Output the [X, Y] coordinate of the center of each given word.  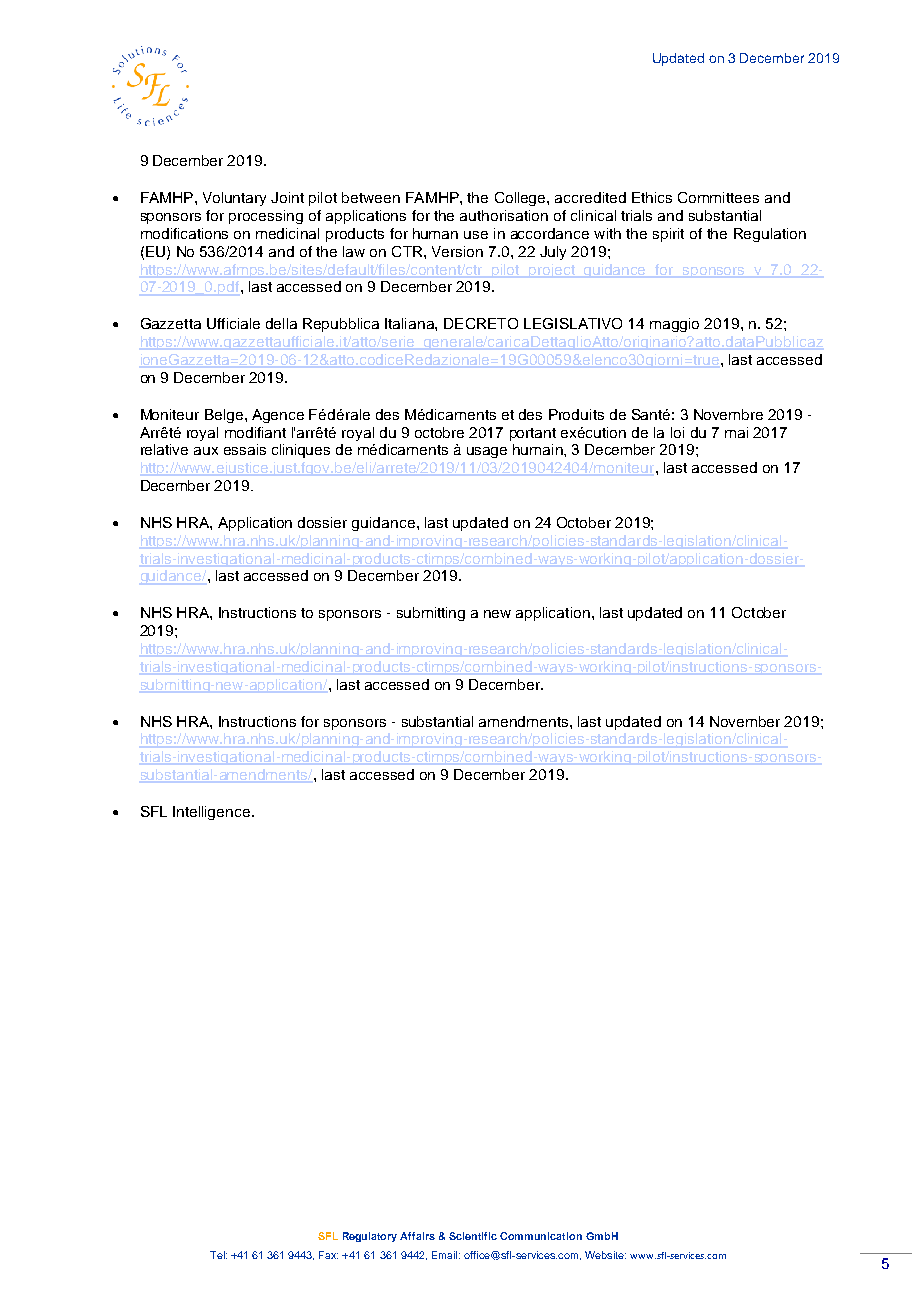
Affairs [417, 1236]
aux [206, 451]
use [476, 235]
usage [487, 452]
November [745, 721]
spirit [668, 235]
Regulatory [370, 1237]
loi [677, 432]
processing [266, 217]
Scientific [473, 1236]
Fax [328, 1255]
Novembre [728, 414]
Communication [541, 1236]
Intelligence [213, 813]
